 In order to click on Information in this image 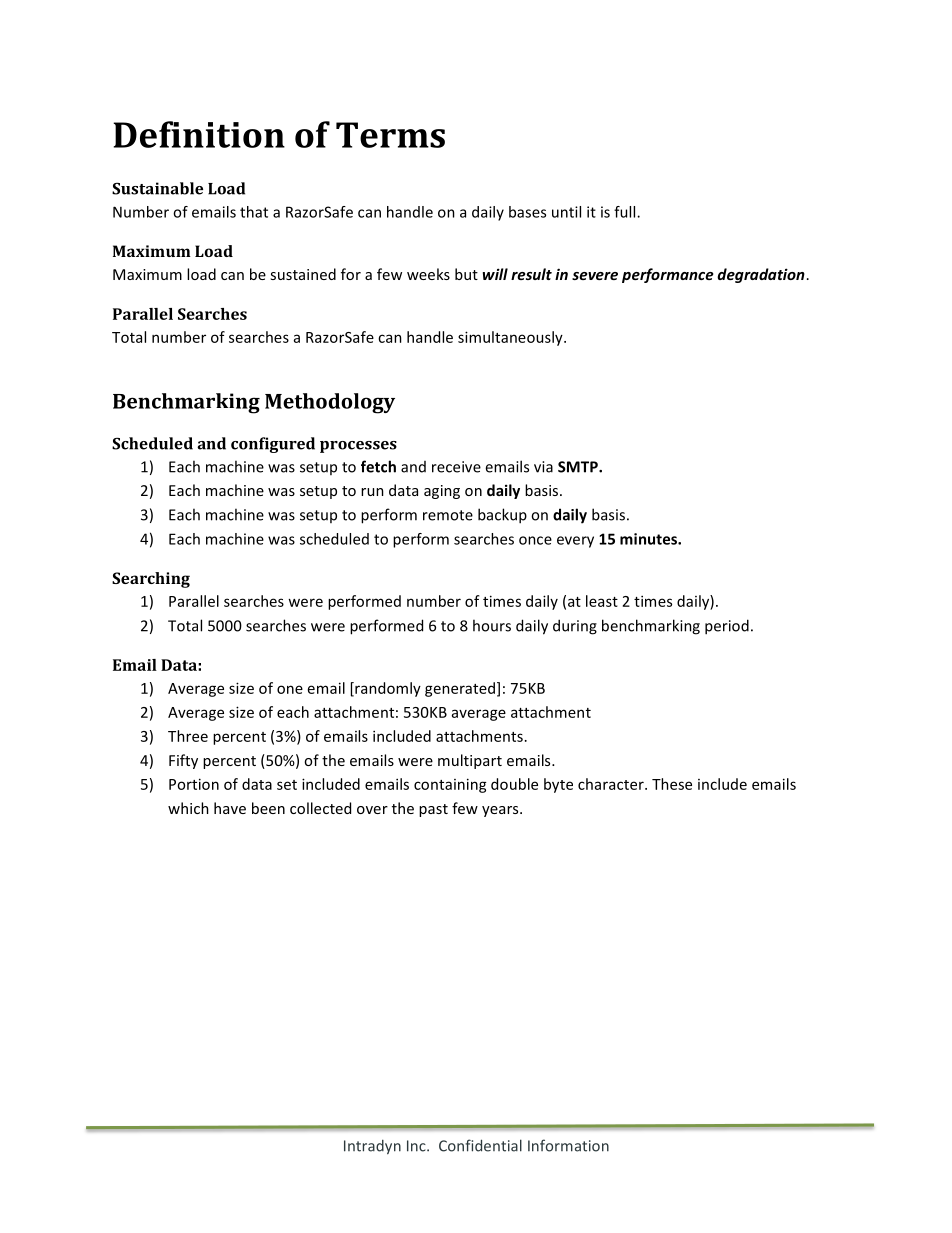, I will do `click(568, 1145)`.
